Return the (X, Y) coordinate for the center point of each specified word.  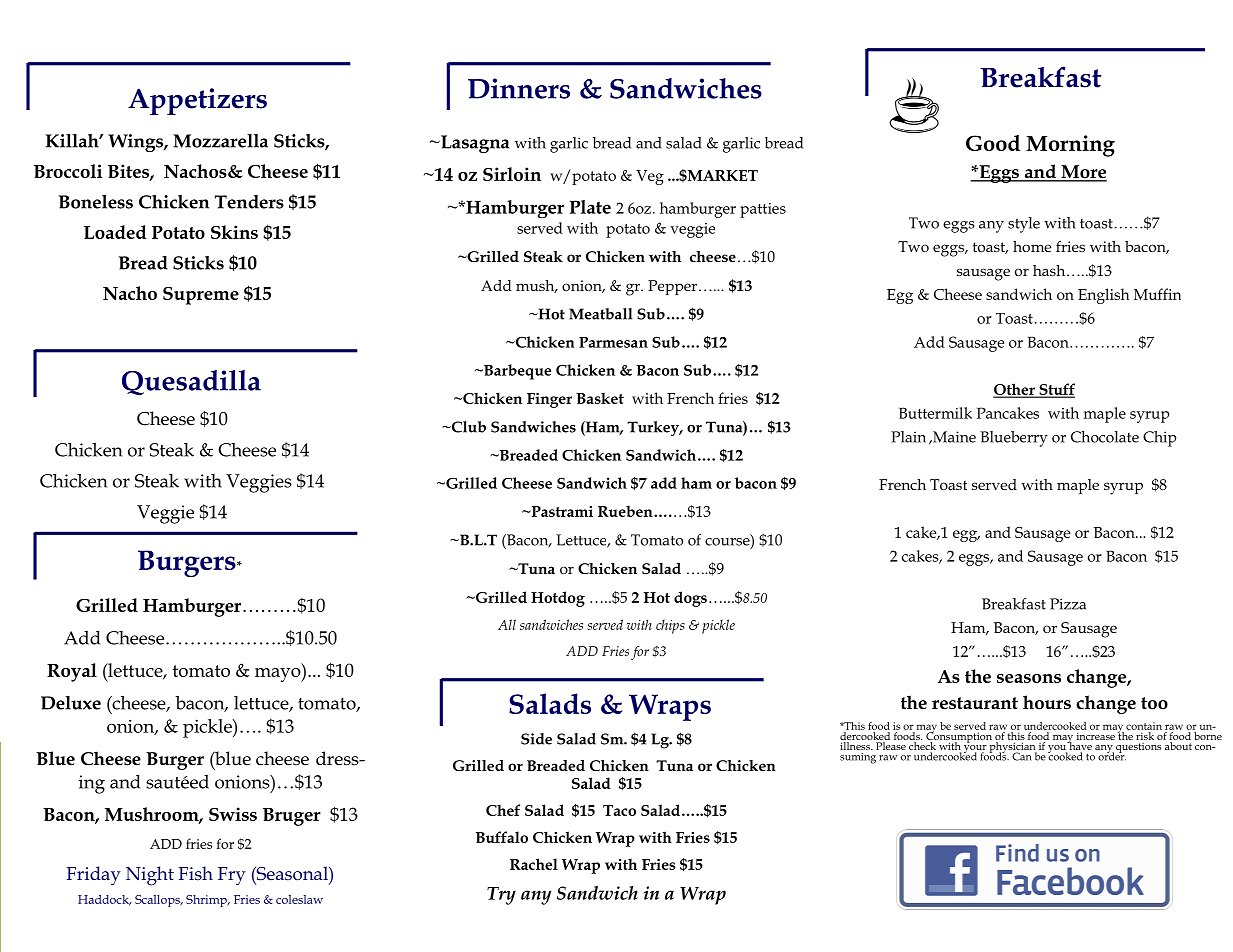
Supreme (201, 296)
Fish (195, 873)
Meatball (600, 314)
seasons (1029, 678)
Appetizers (197, 101)
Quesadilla (191, 383)
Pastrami (561, 511)
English (1104, 296)
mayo (279, 675)
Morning (1070, 146)
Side (536, 739)
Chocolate (1105, 437)
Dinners (519, 88)
